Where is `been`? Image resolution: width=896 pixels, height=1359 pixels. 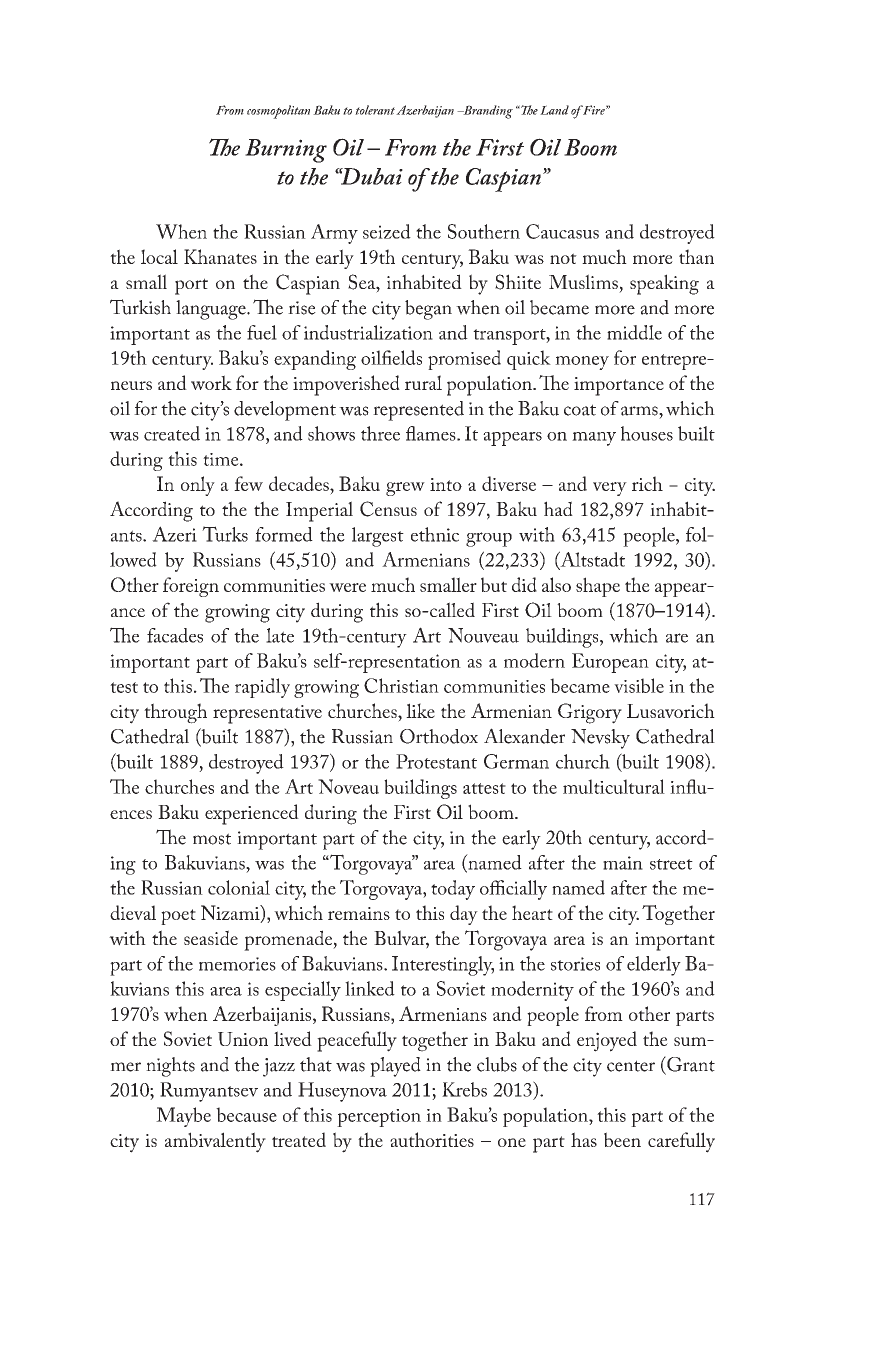 been is located at coordinates (622, 1139).
